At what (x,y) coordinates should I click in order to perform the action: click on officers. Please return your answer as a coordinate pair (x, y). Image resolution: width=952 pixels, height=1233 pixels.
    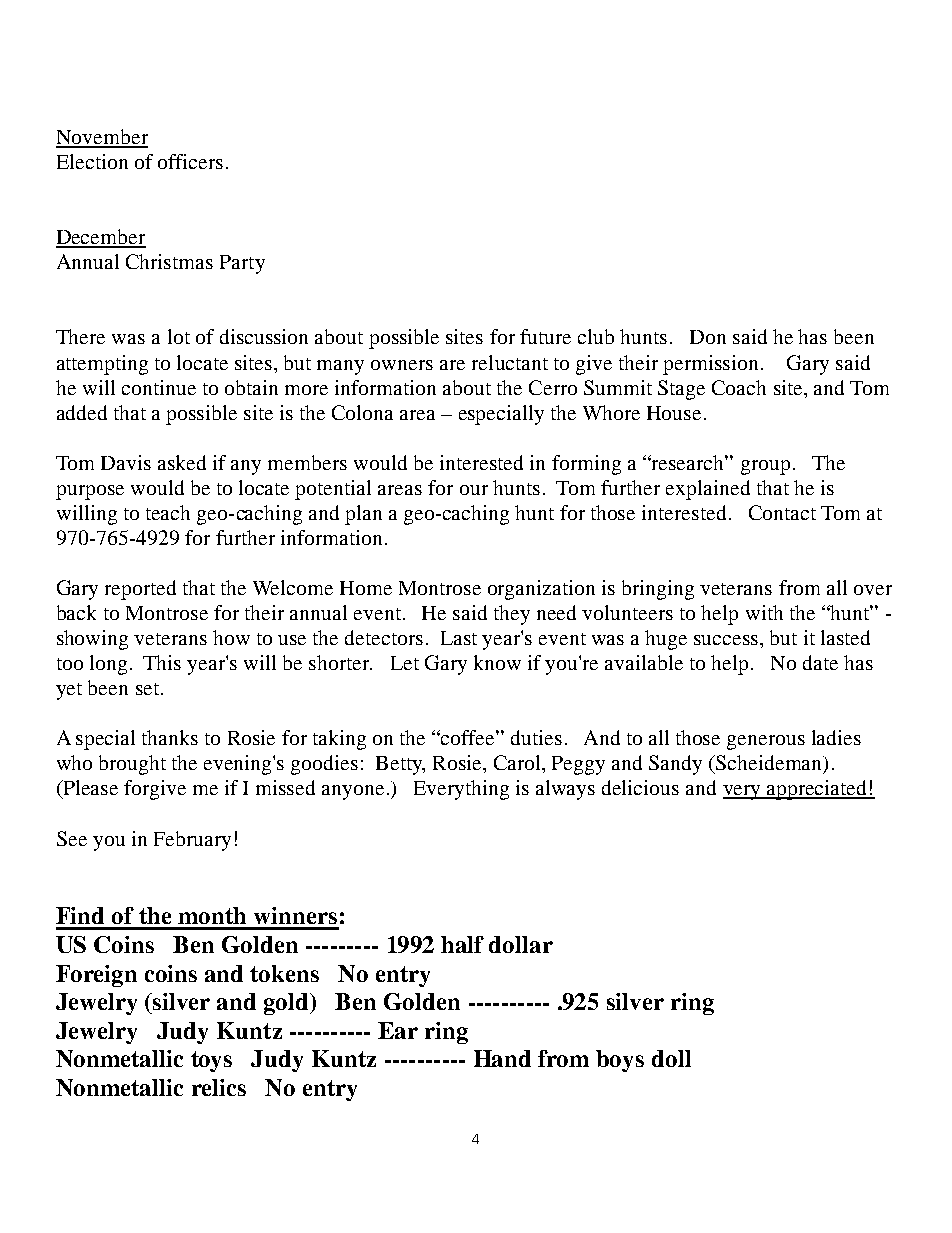
    Looking at the image, I should click on (190, 161).
